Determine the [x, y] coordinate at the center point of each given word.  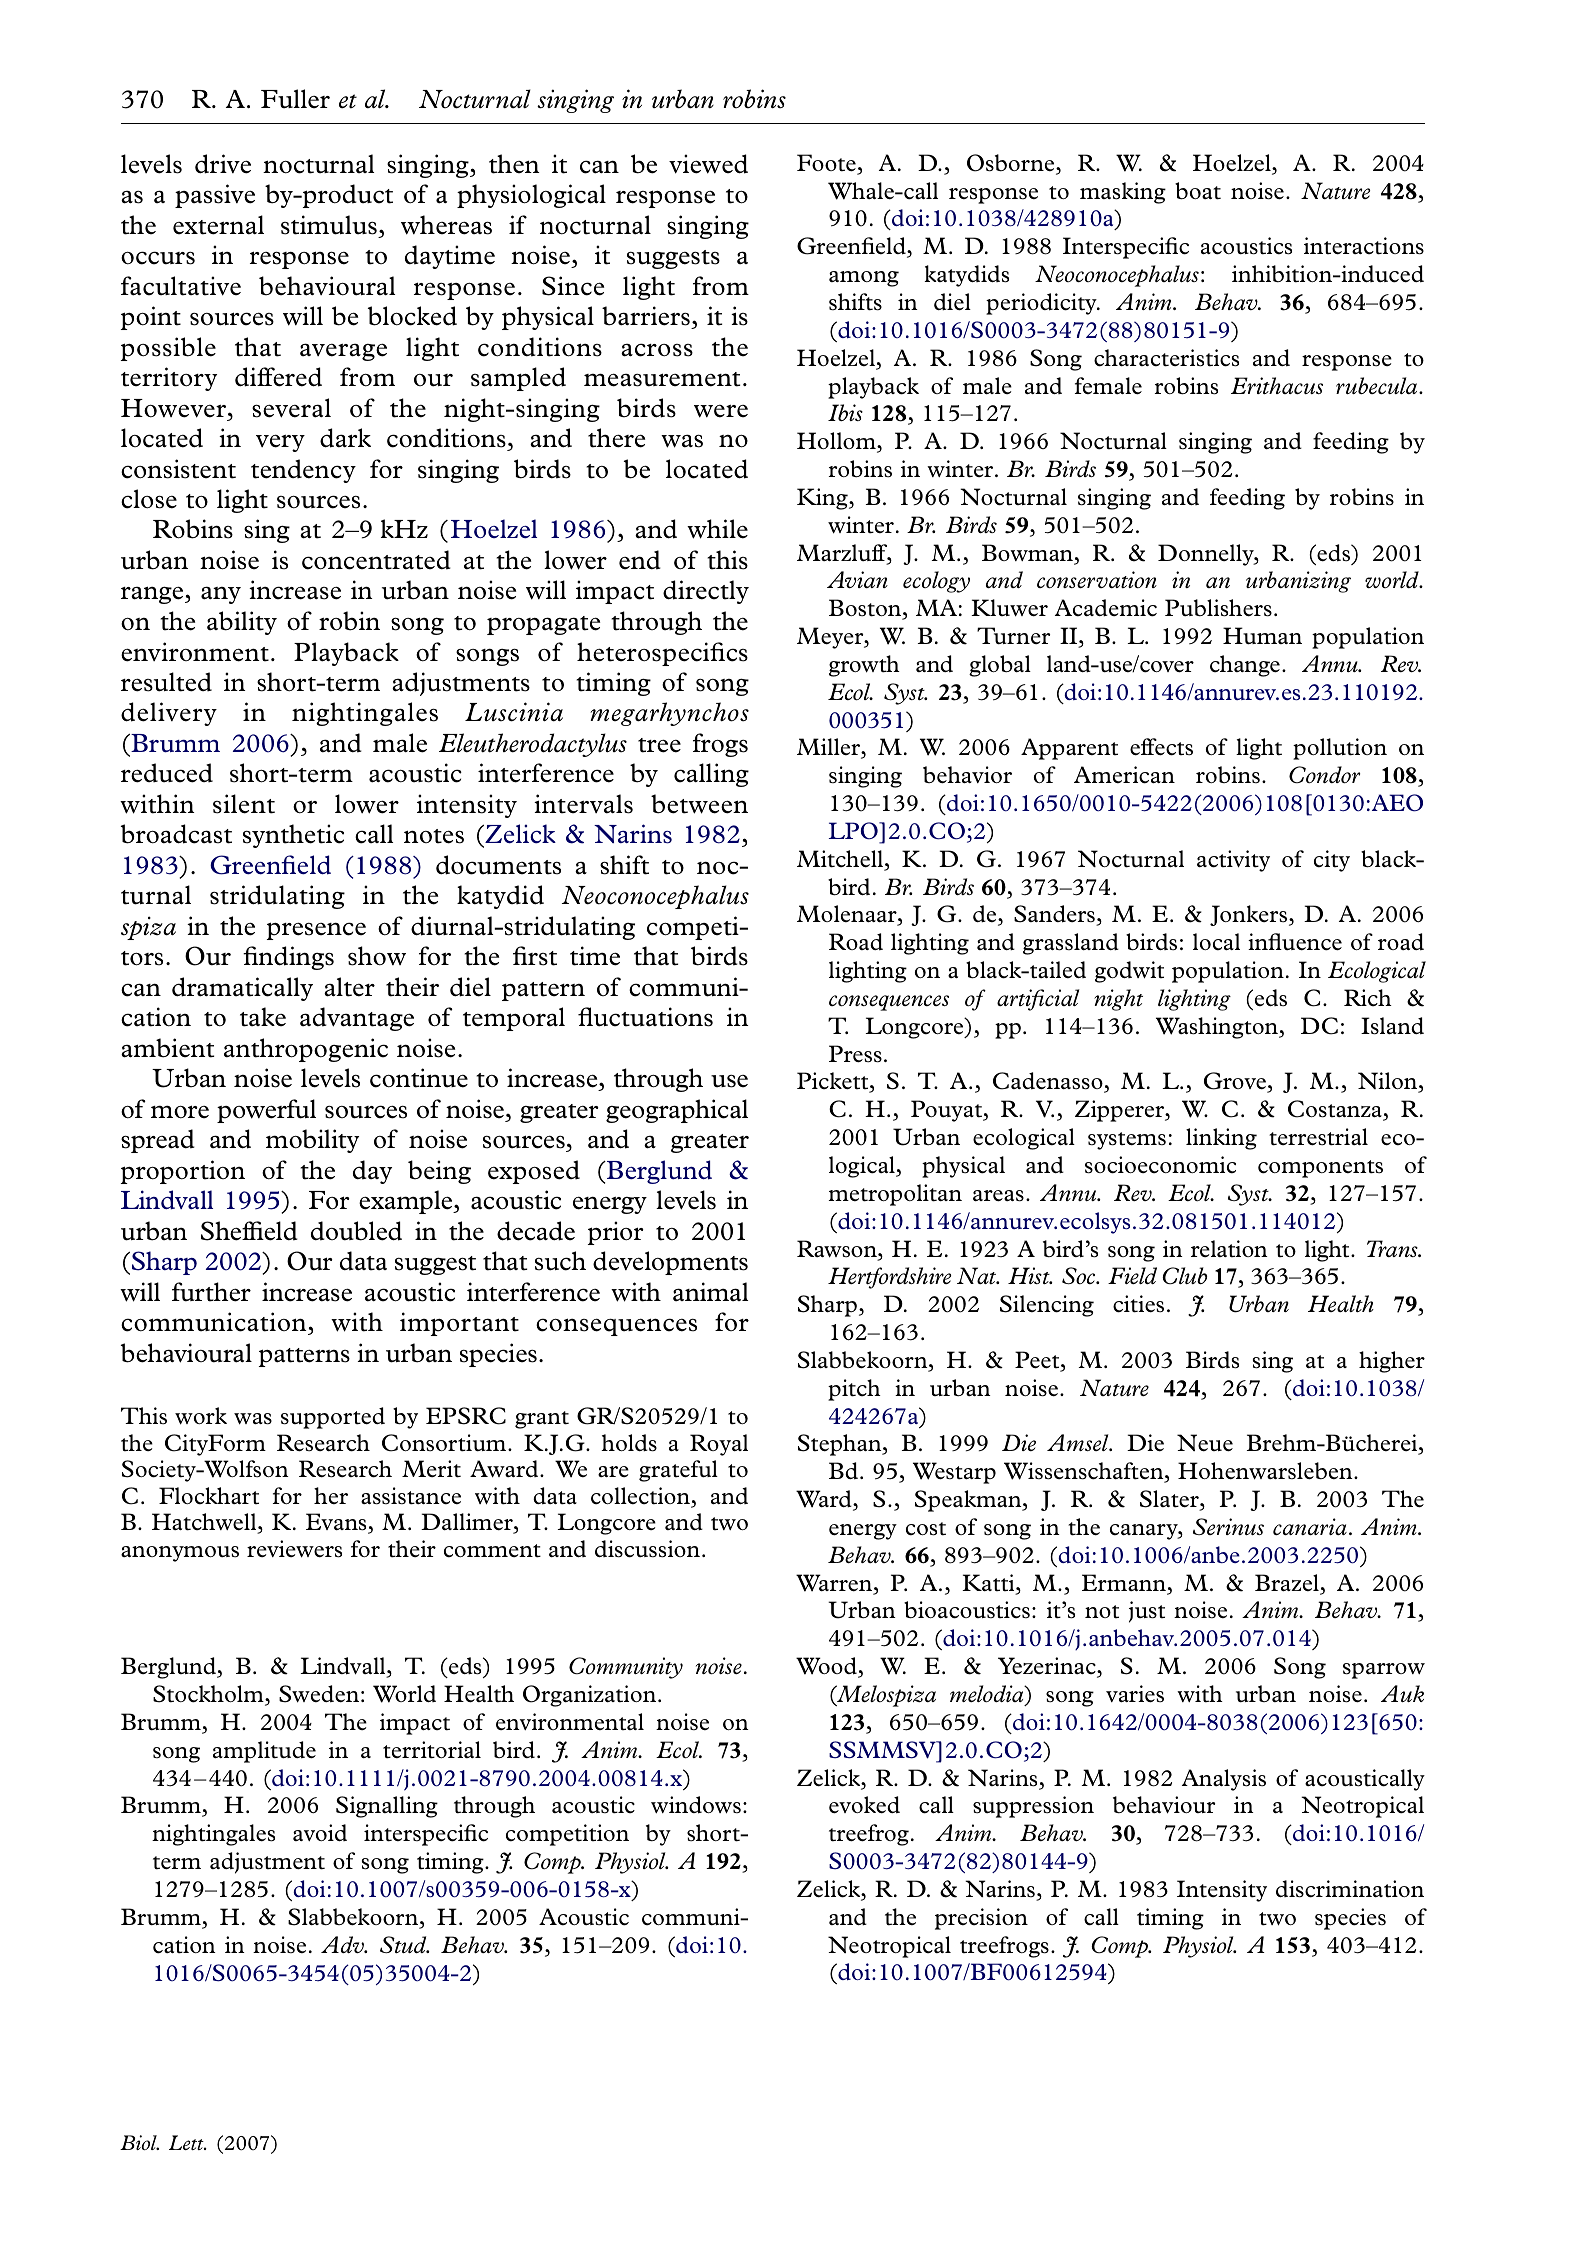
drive [223, 164]
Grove [1236, 1082]
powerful [266, 1111]
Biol [139, 2142]
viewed [708, 164]
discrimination [1350, 1889]
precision [981, 1919]
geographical [677, 1111]
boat [1198, 191]
